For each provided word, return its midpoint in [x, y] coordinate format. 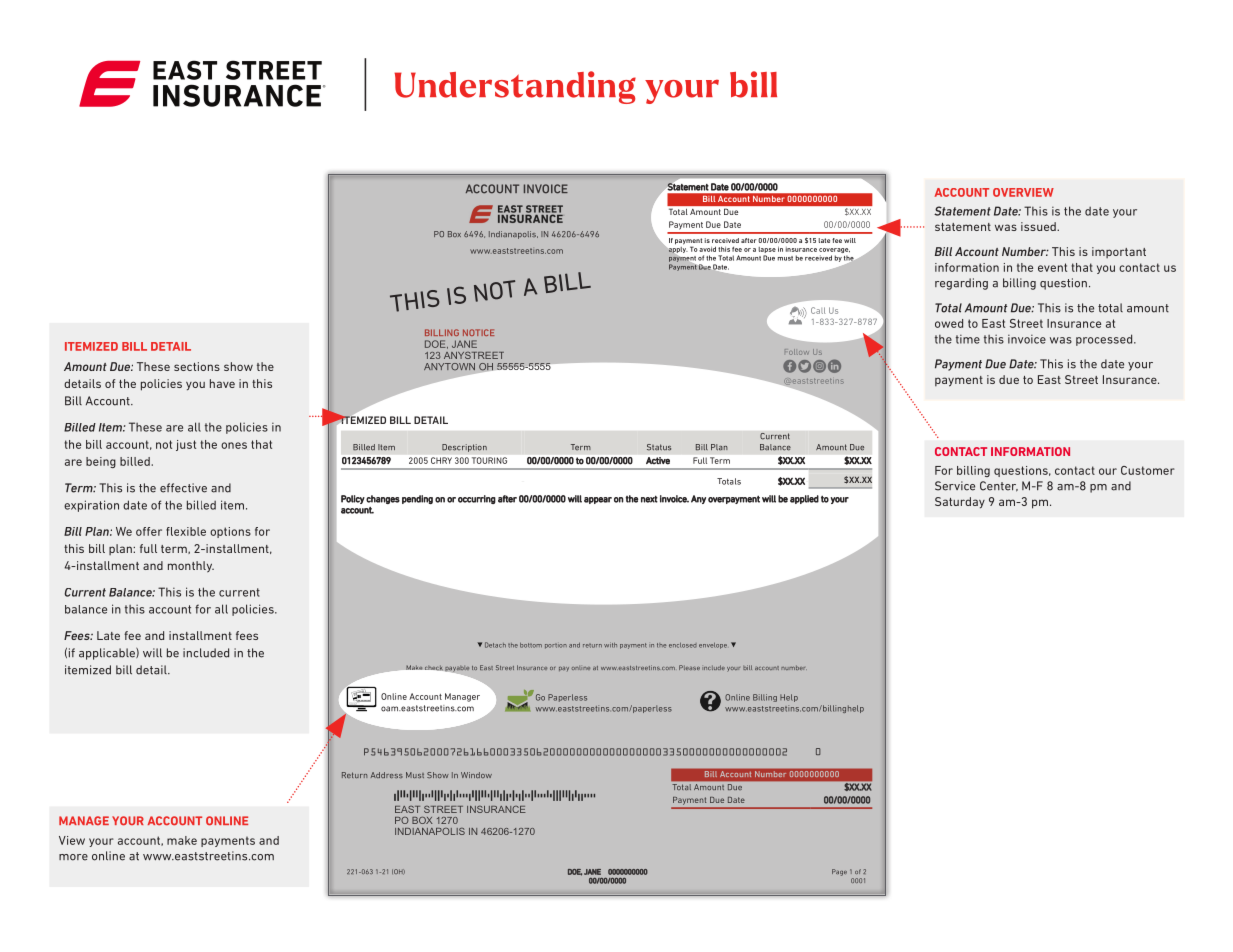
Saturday [960, 503]
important [1119, 252]
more [73, 857]
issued [1039, 226]
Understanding [515, 87]
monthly [191, 567]
